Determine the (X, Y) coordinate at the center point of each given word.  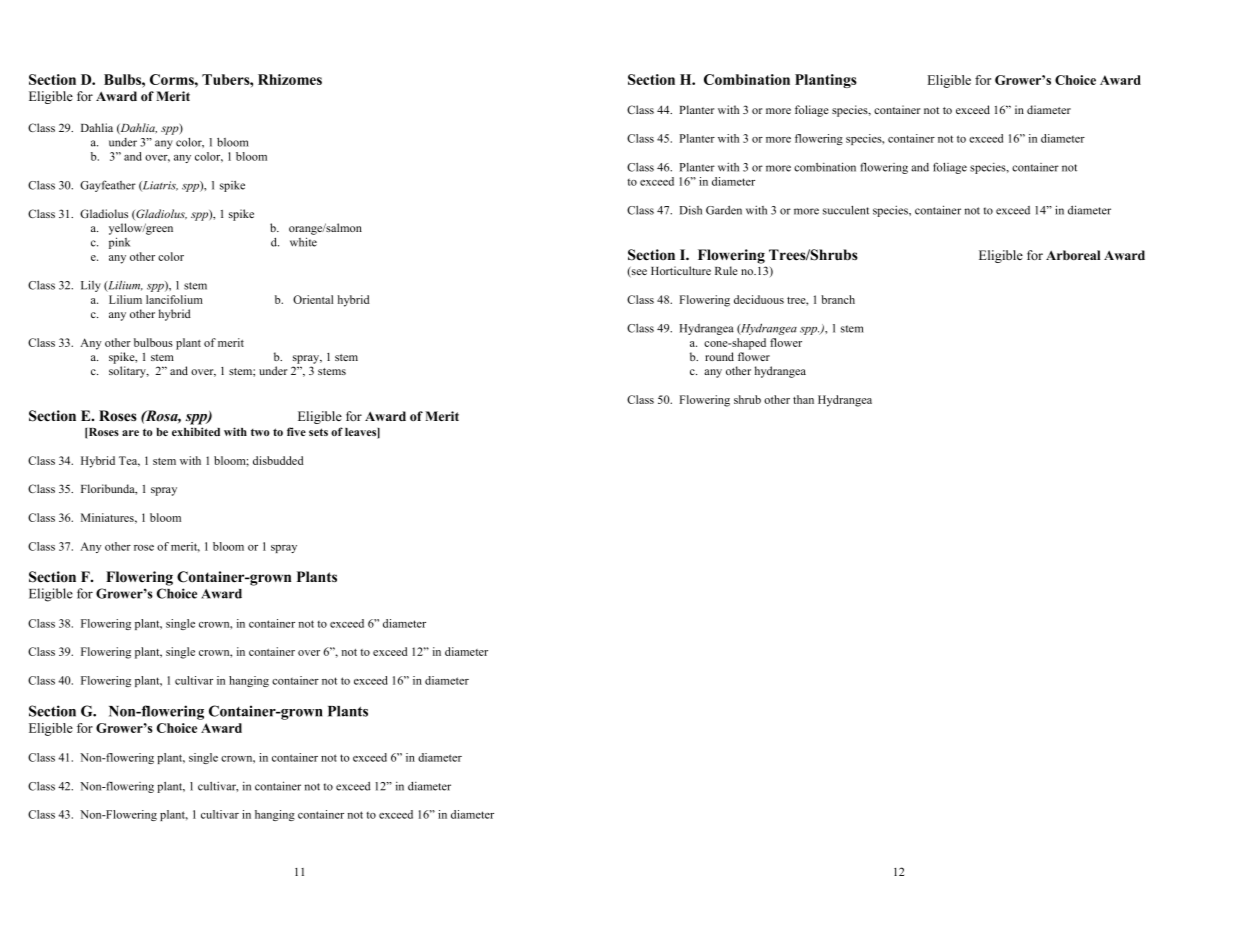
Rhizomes (290, 79)
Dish (691, 210)
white (303, 242)
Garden (724, 210)
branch (838, 299)
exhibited (196, 431)
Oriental (313, 299)
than (803, 399)
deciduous (759, 299)
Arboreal (1073, 255)
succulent (846, 210)
